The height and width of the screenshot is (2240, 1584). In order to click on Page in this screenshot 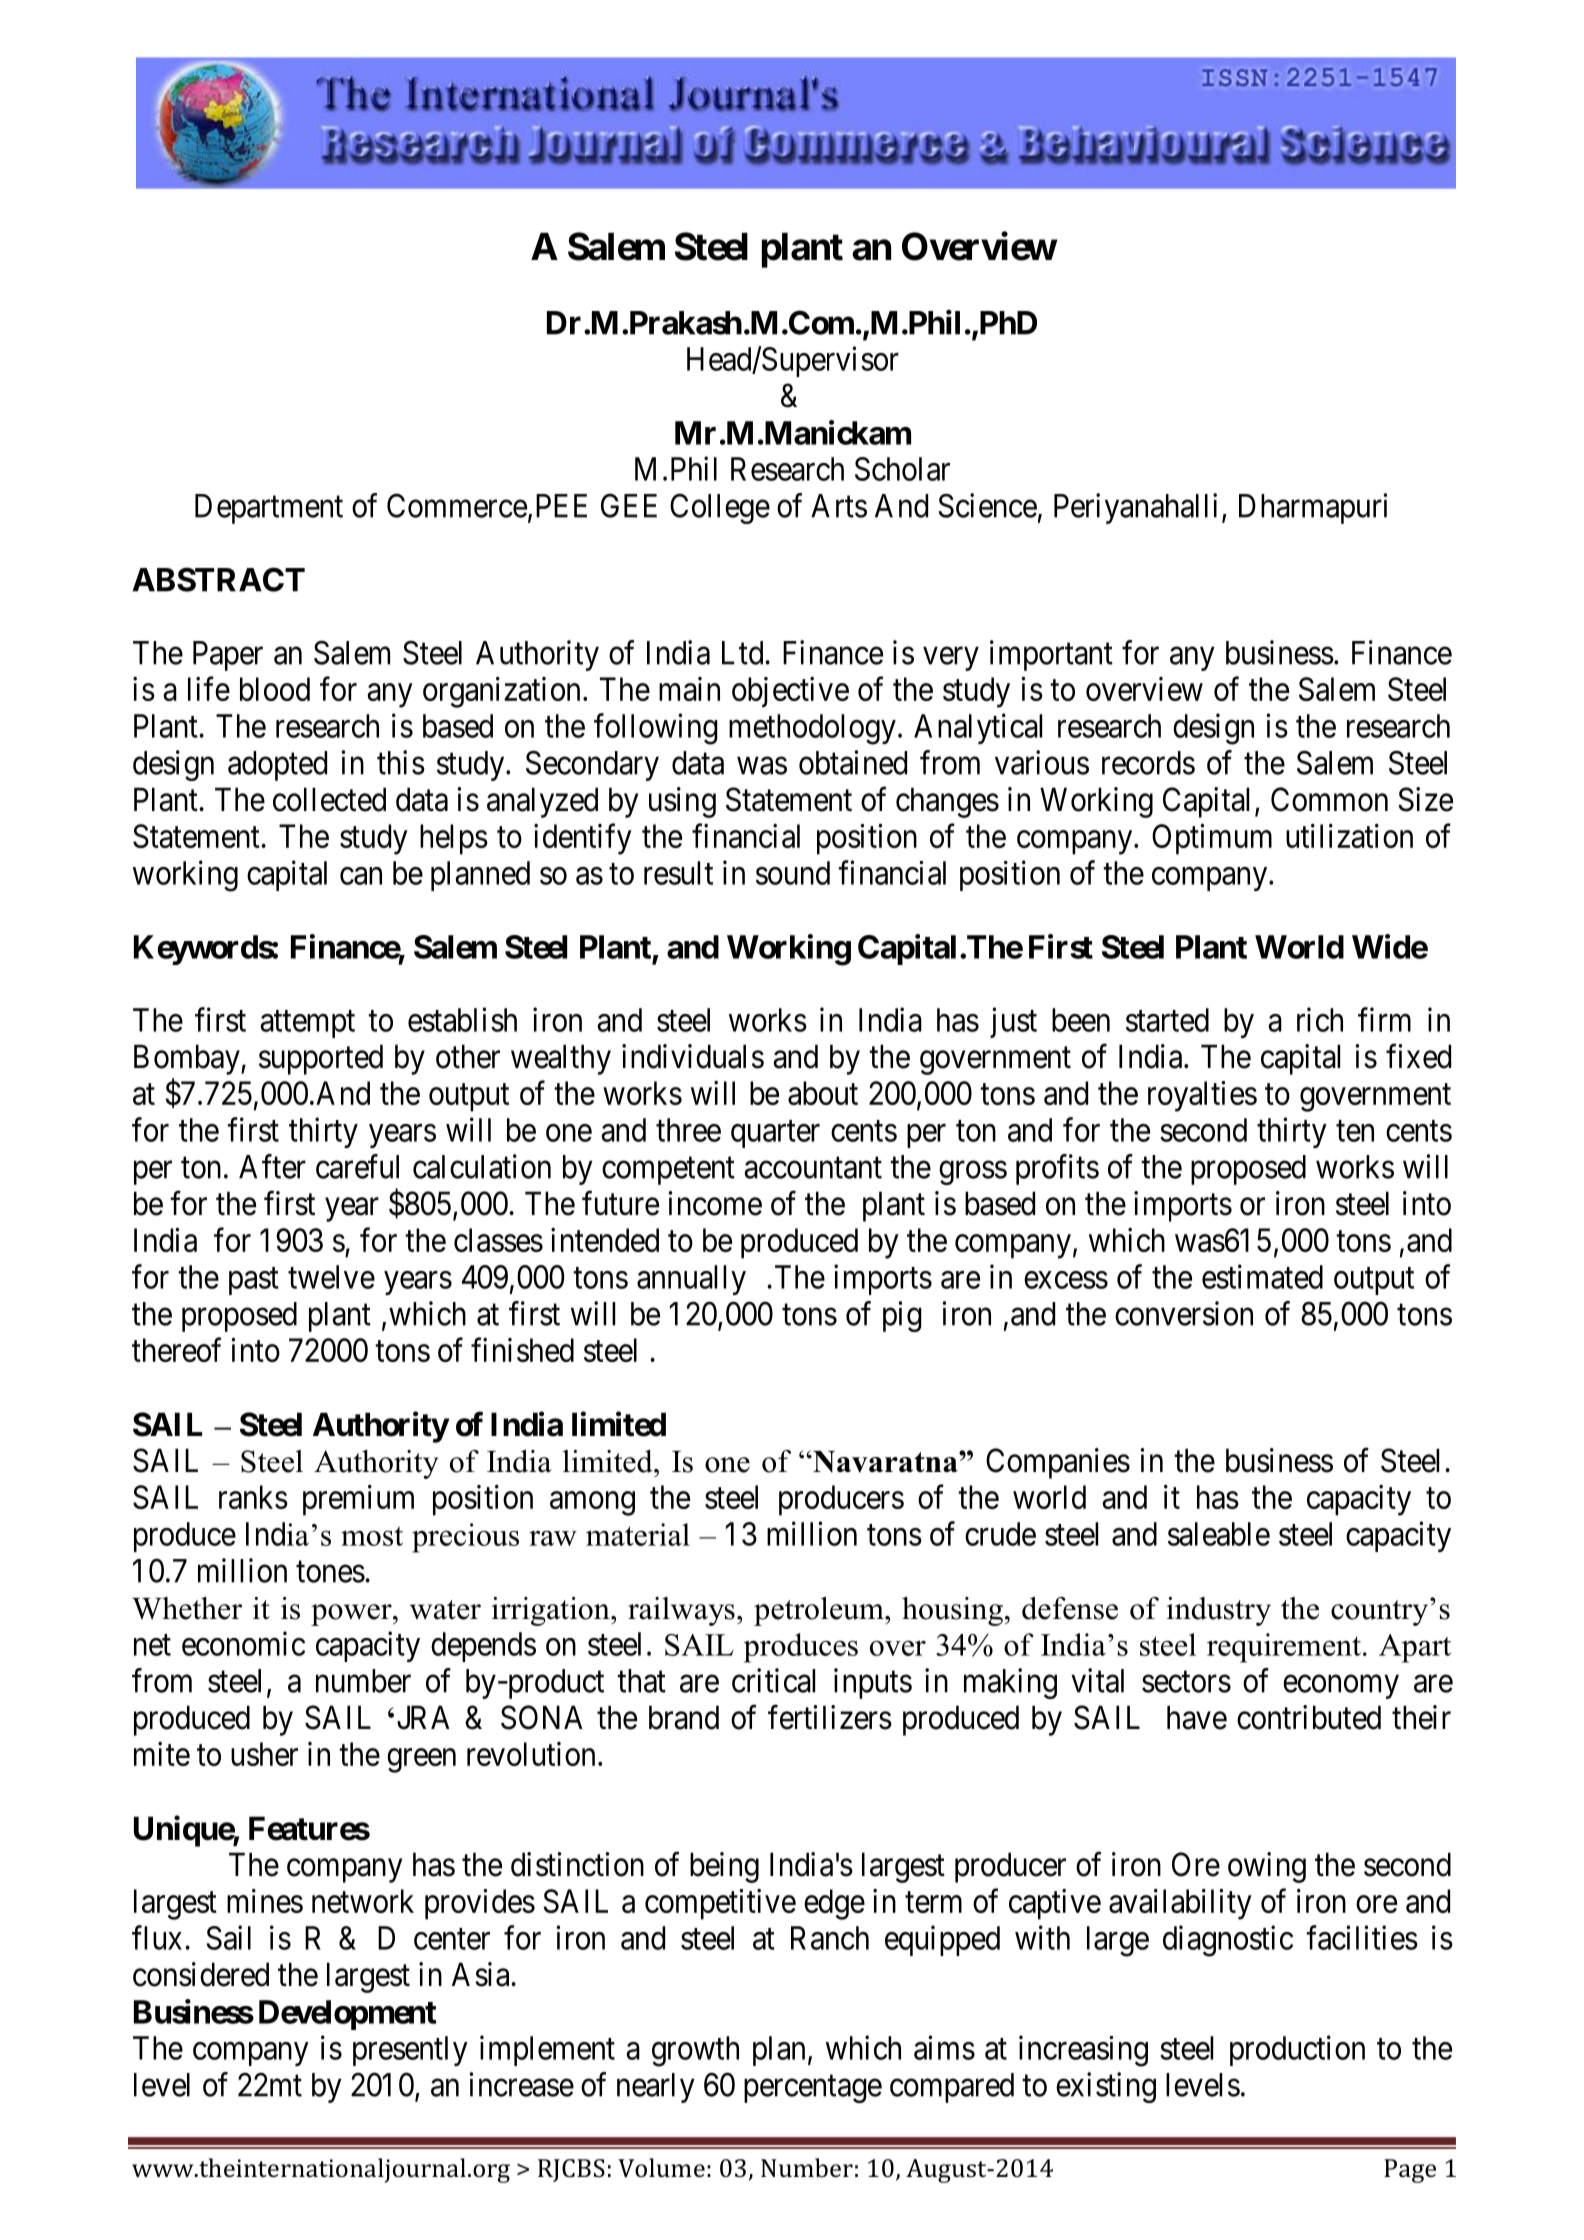, I will do `click(1410, 2171)`.
